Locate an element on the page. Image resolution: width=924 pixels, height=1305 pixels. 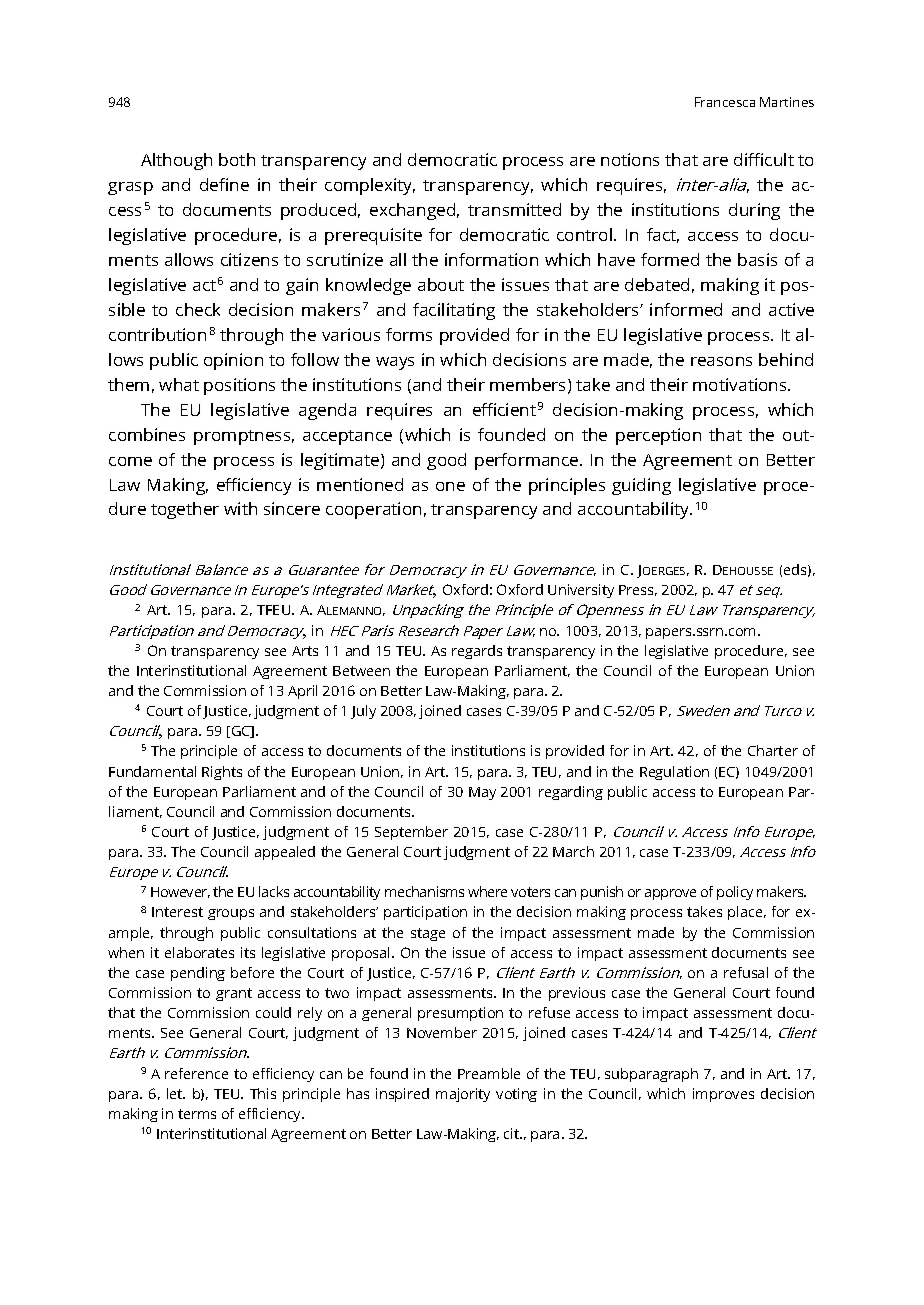
ways is located at coordinates (395, 363).
